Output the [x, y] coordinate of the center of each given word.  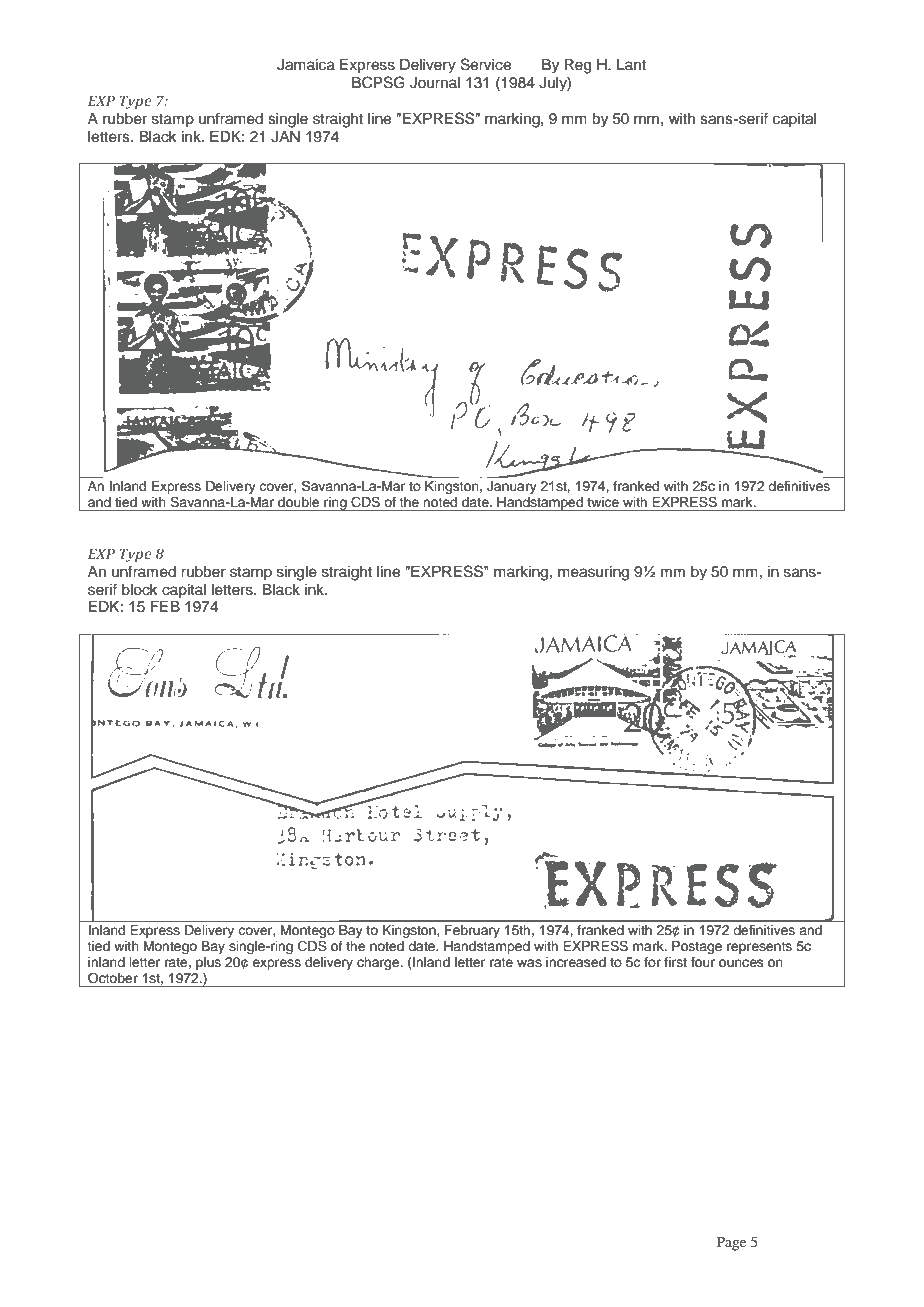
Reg [578, 66]
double [299, 502]
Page [731, 1243]
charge [379, 963]
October [113, 978]
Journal [435, 83]
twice [603, 502]
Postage [697, 947]
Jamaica [306, 65]
